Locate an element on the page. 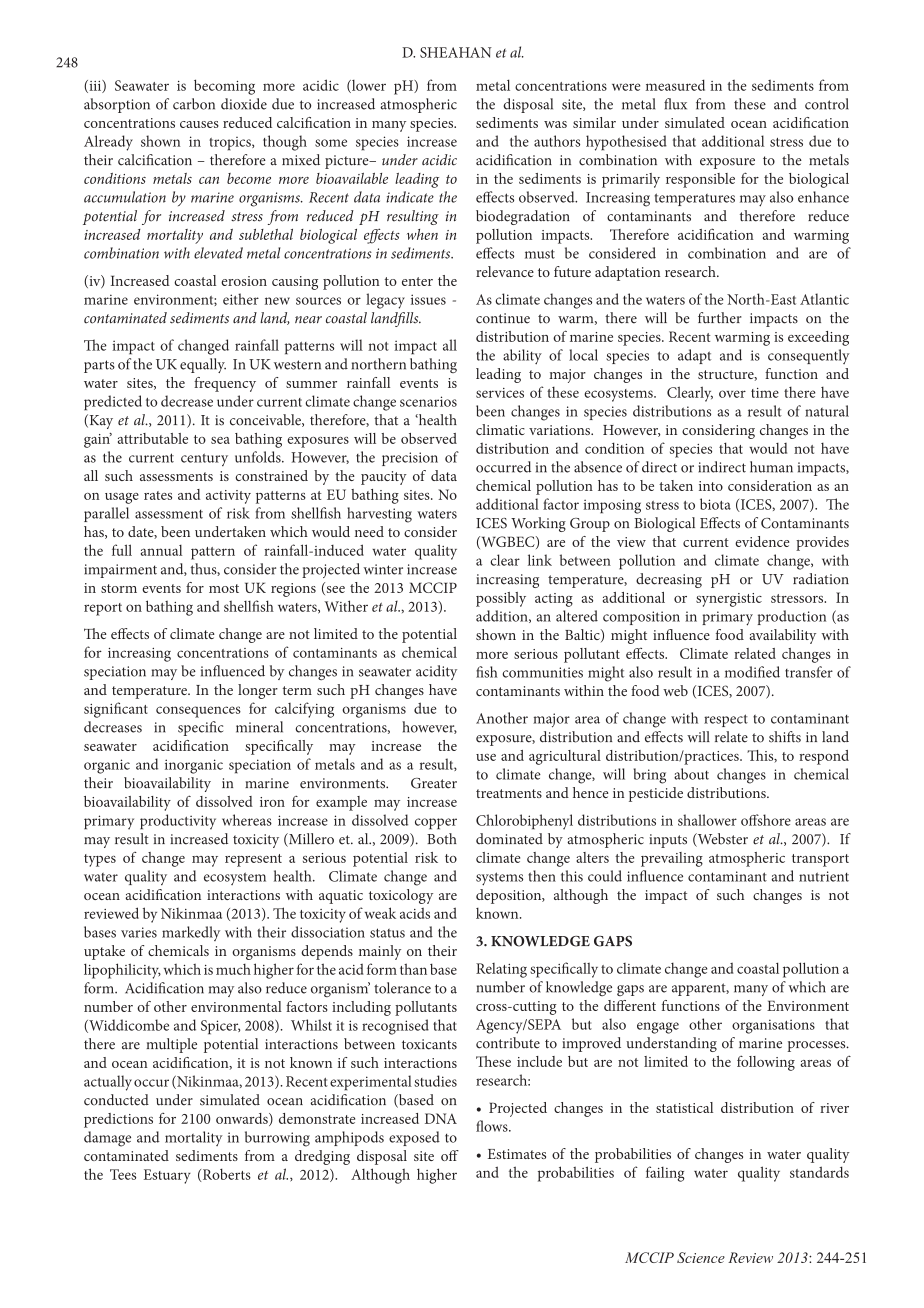  was is located at coordinates (555, 124).
